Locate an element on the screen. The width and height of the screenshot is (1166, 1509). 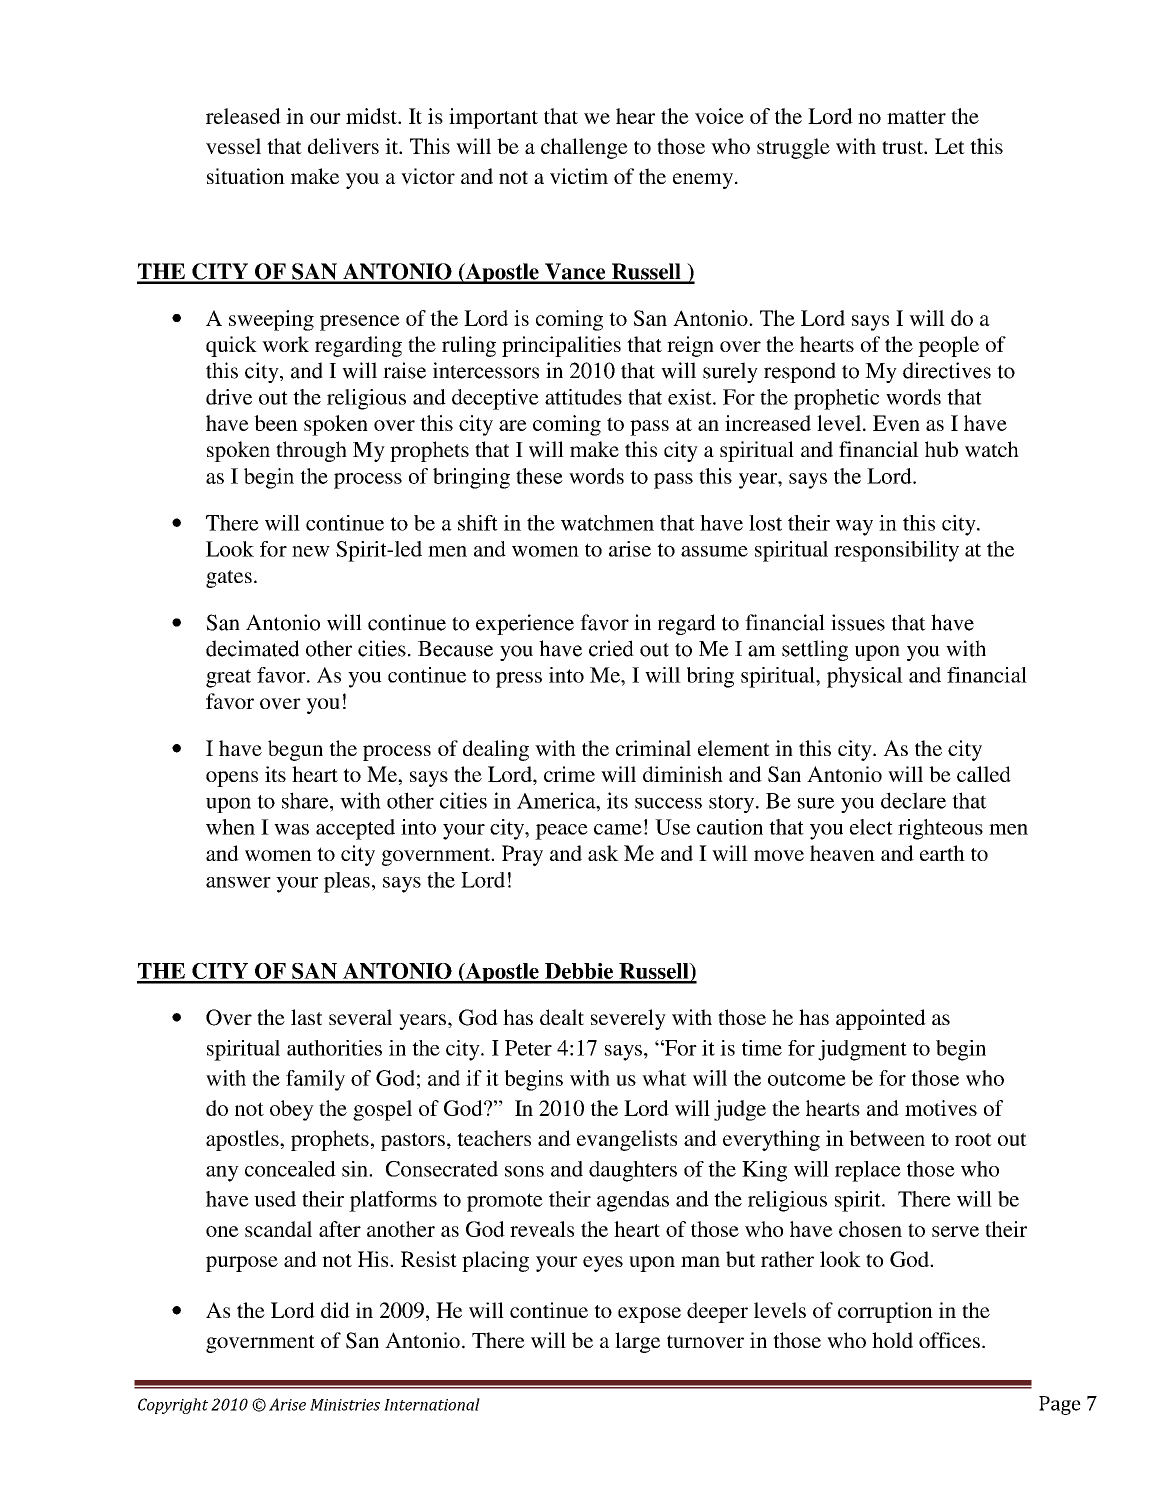
challenge is located at coordinates (584, 148).
